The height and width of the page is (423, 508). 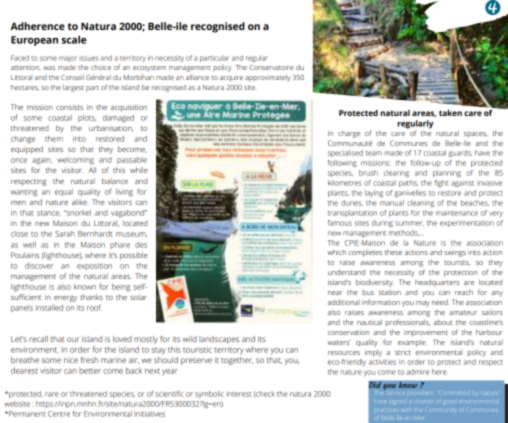 What do you see at coordinates (467, 223) in the page?
I see `experimentation` at bounding box center [467, 223].
